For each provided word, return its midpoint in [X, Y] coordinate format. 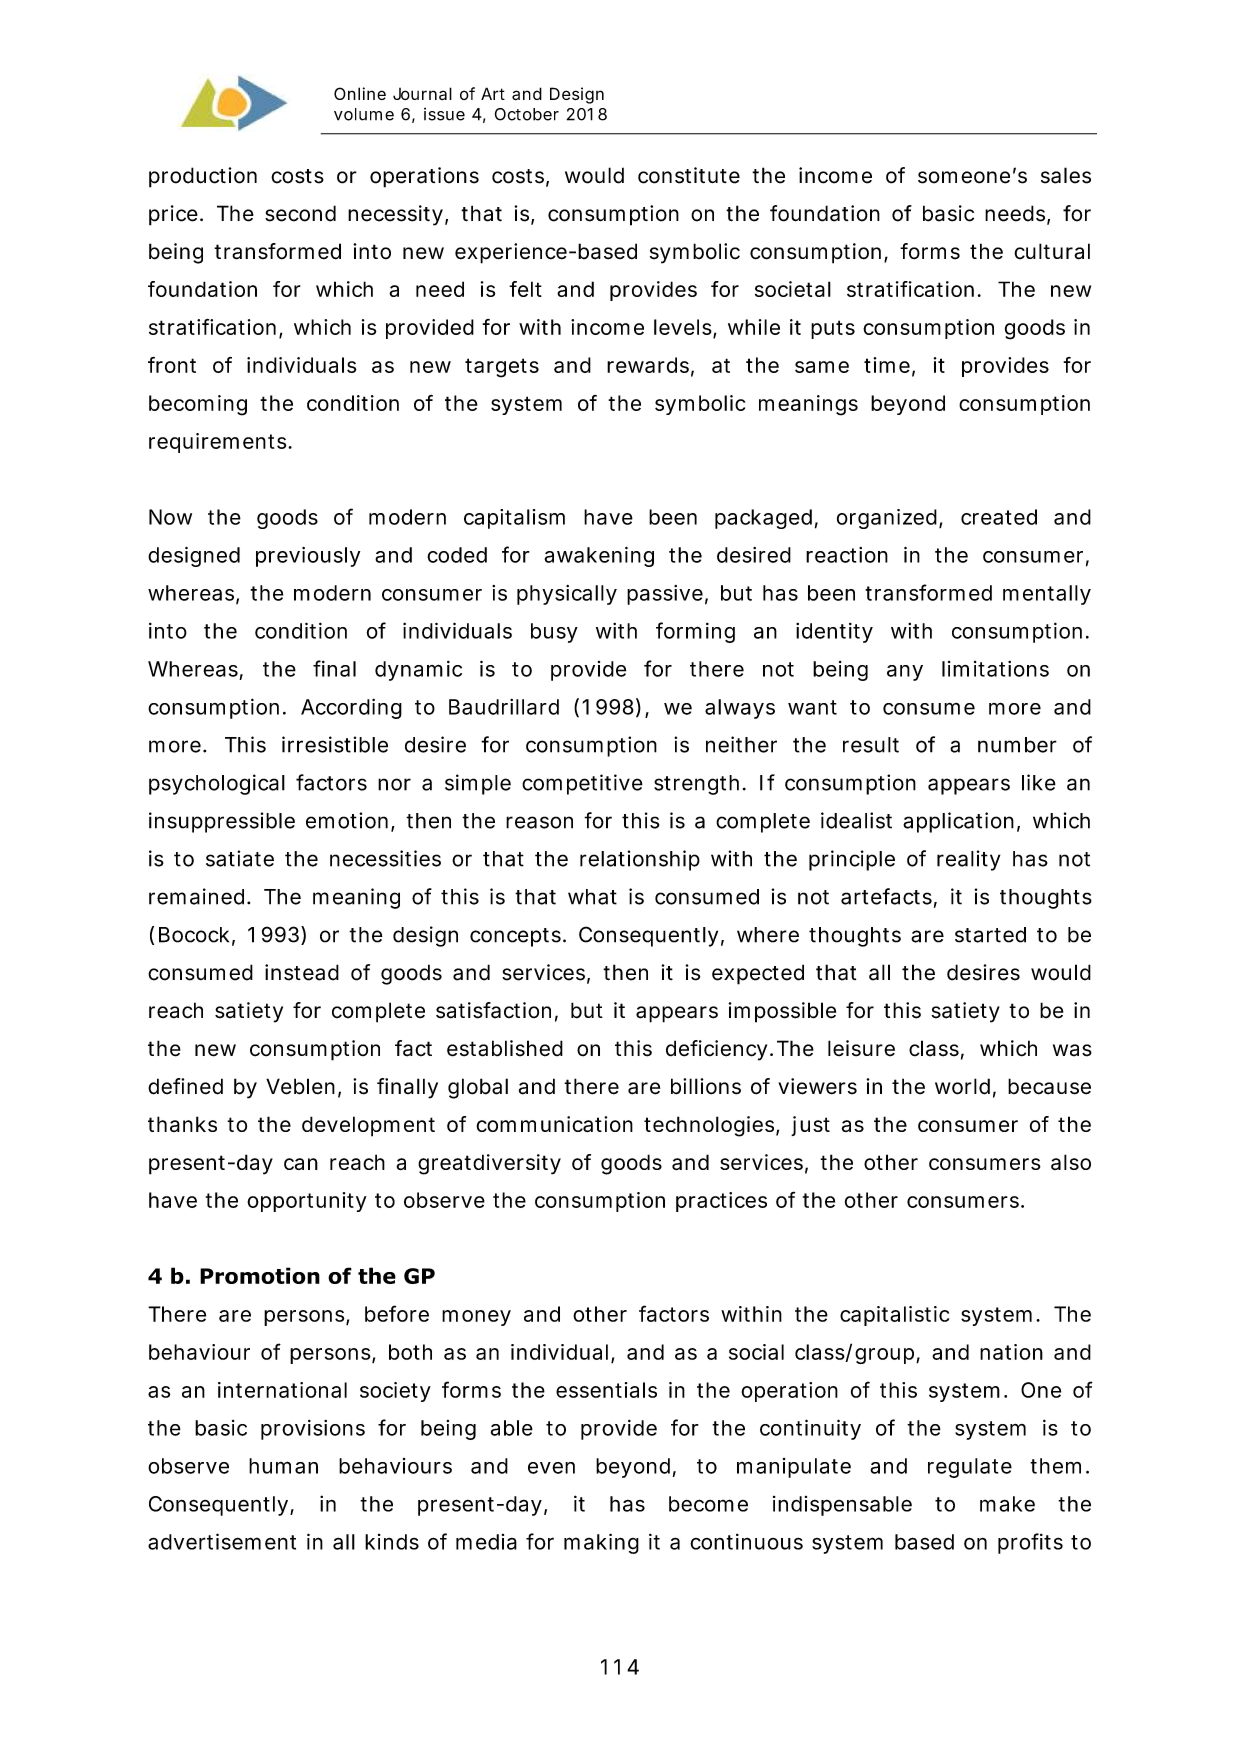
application [958, 822]
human [283, 1466]
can [301, 1164]
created [999, 517]
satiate [240, 858]
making [601, 1543]
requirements [219, 443]
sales [1066, 175]
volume [364, 114]
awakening [599, 557]
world [962, 1086]
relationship [640, 860]
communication [554, 1124]
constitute [689, 175]
